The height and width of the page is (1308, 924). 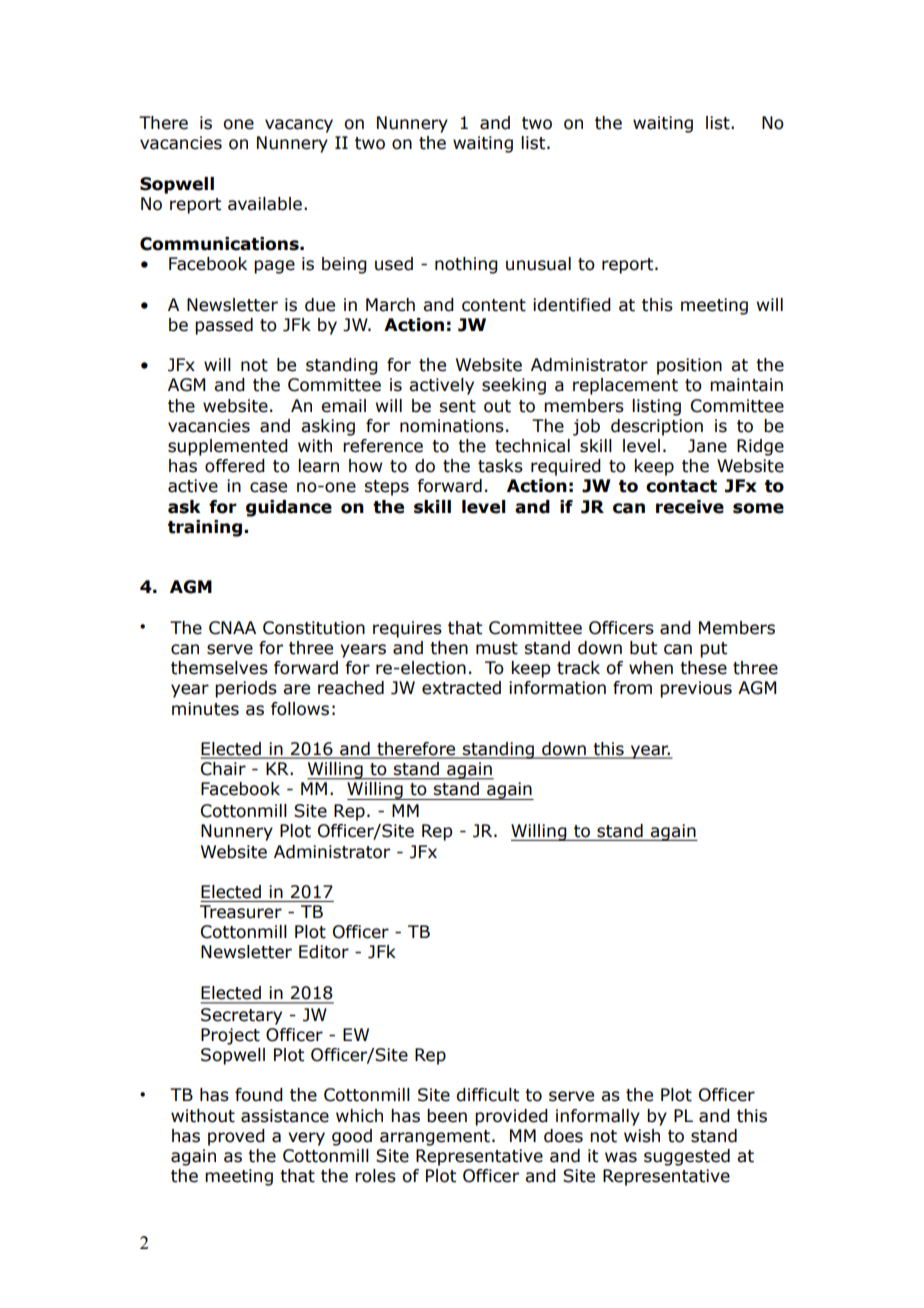 What do you see at coordinates (687, 1157) in the page?
I see `suggested` at bounding box center [687, 1157].
